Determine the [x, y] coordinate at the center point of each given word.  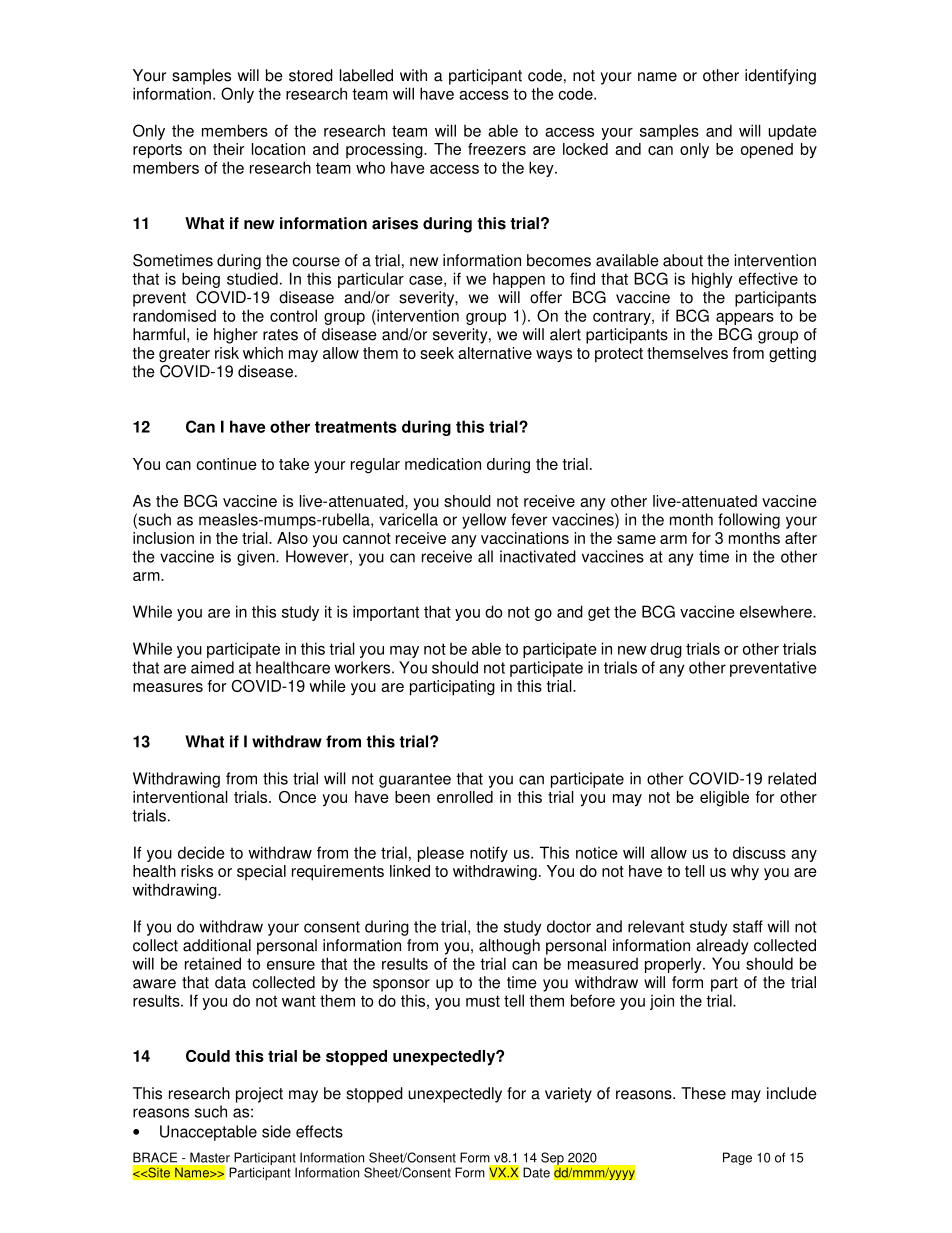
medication [443, 464]
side [276, 1131]
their [228, 149]
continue [226, 464]
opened [767, 151]
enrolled [465, 797]
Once [297, 797]
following [749, 521]
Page [737, 1158]
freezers [497, 149]
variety [568, 1095]
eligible [724, 799]
